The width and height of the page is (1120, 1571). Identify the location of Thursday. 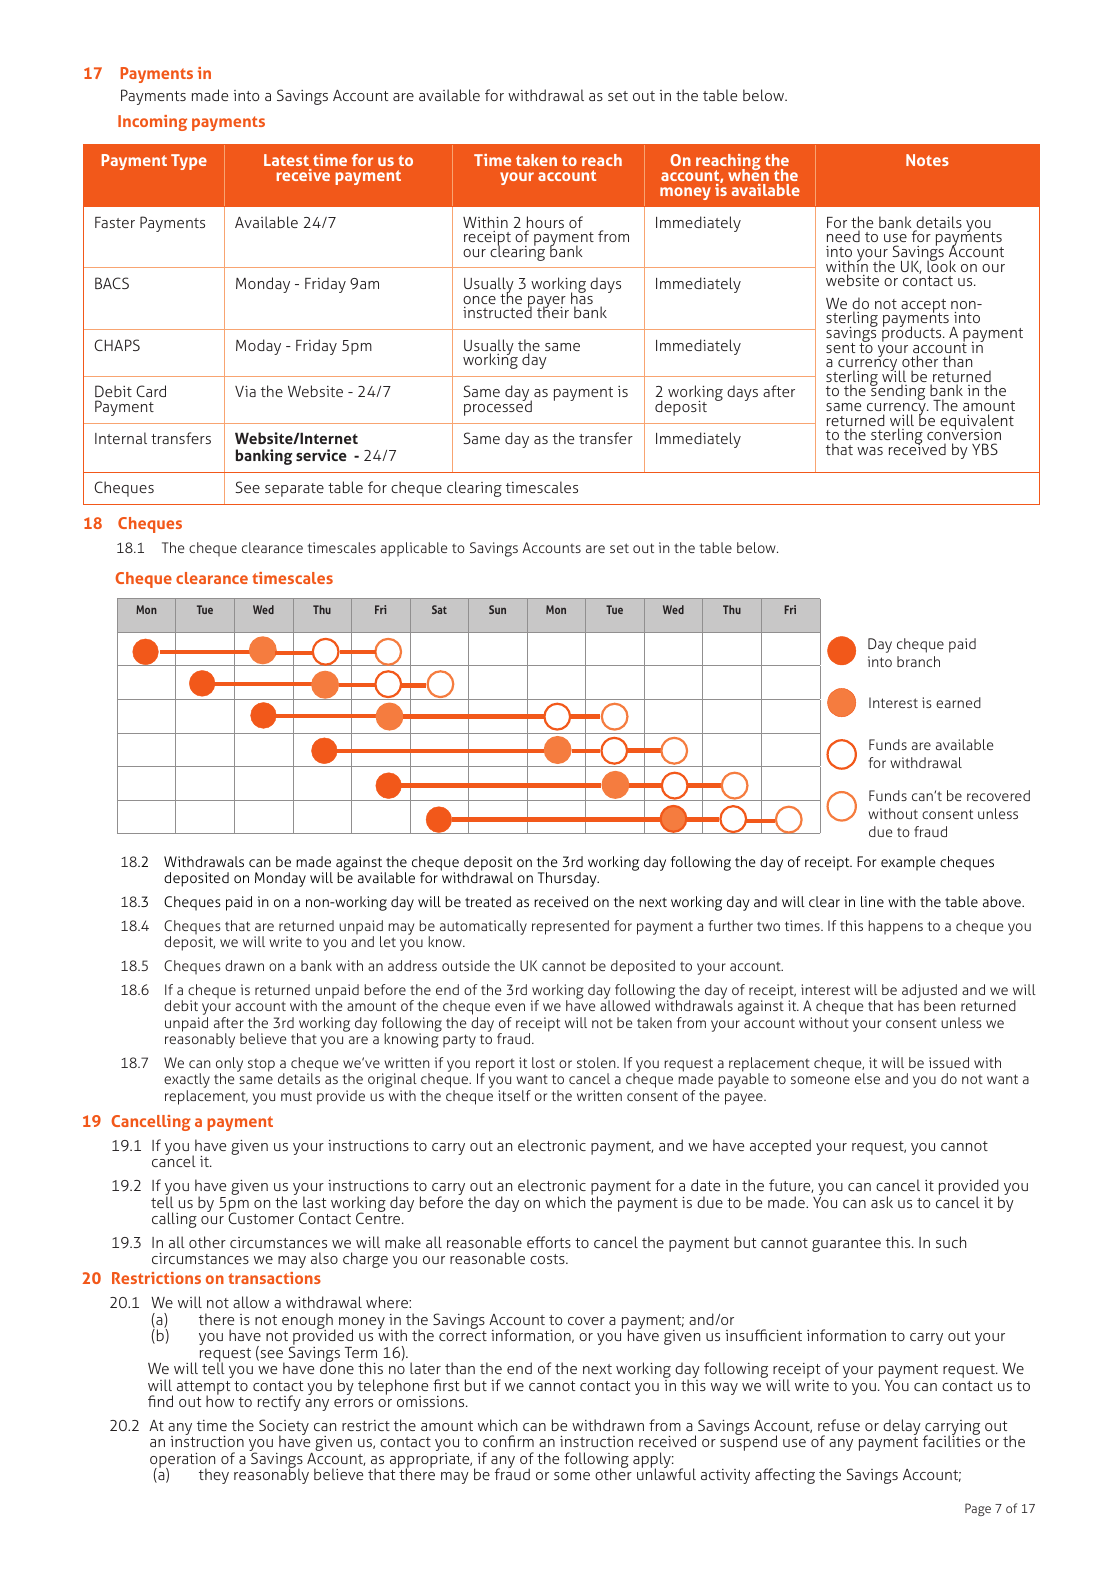
(568, 879).
